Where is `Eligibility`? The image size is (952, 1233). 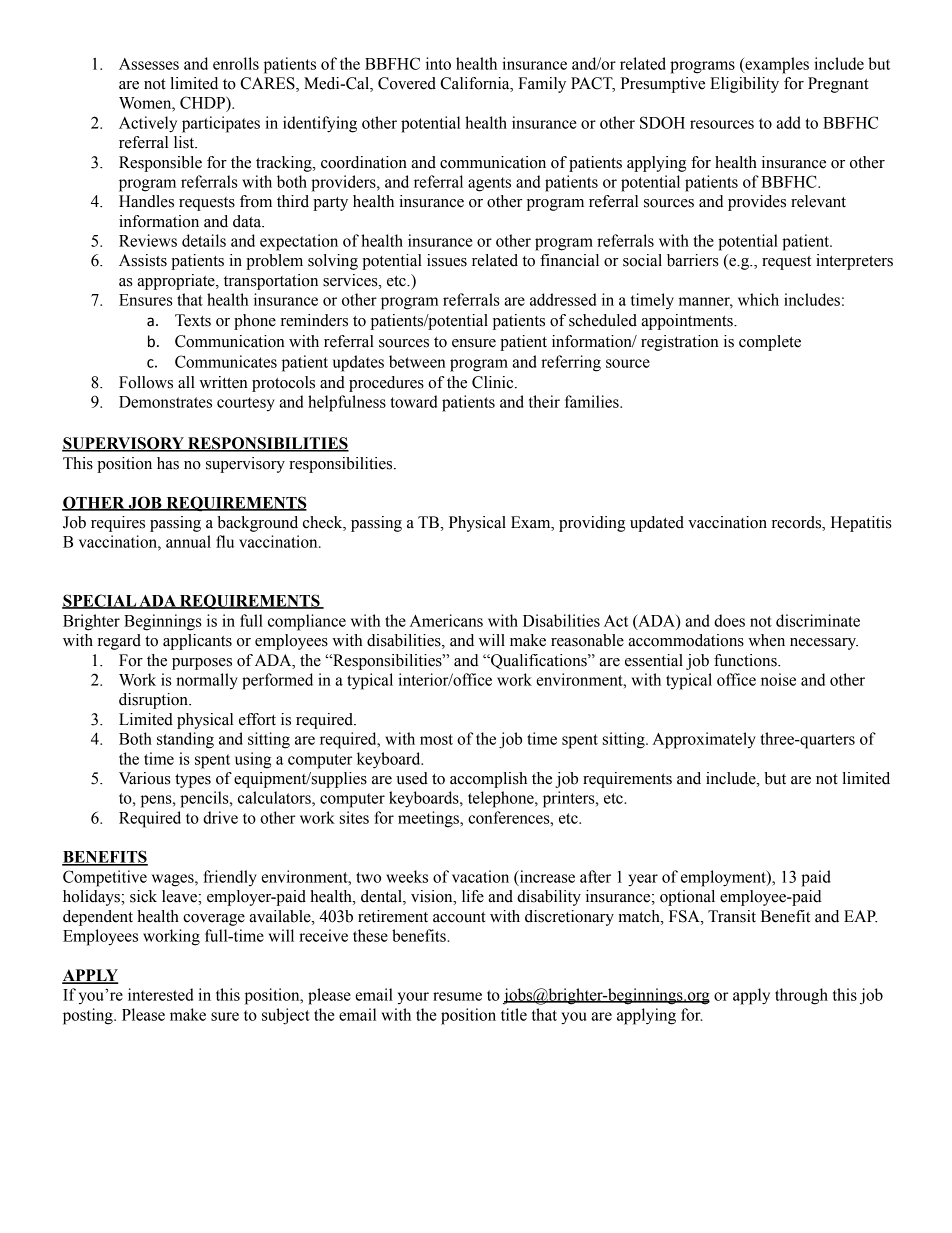
Eligibility is located at coordinates (744, 85).
